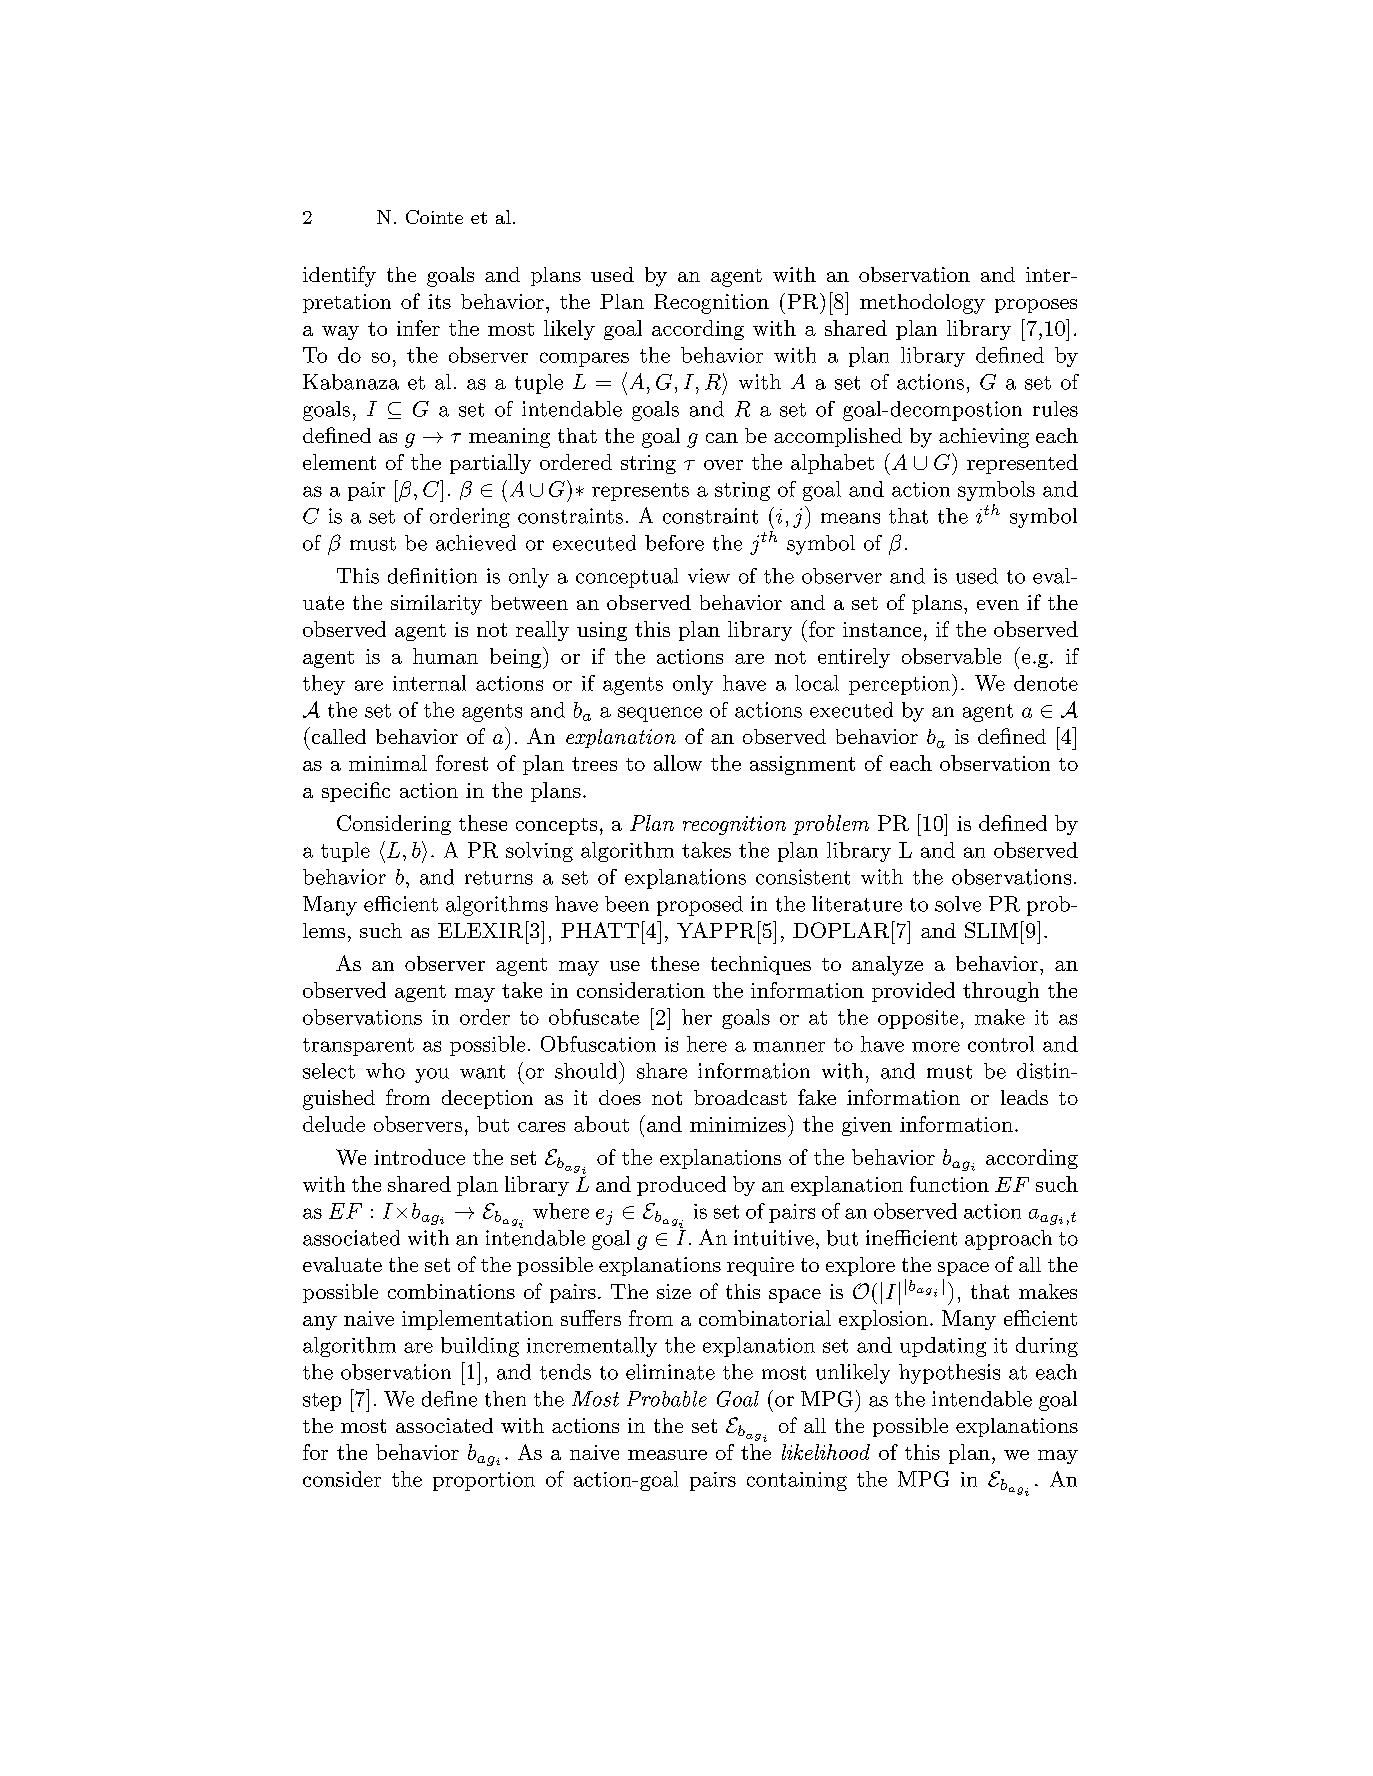  Describe the element at coordinates (949, 1184) in the screenshot. I see `function` at that location.
